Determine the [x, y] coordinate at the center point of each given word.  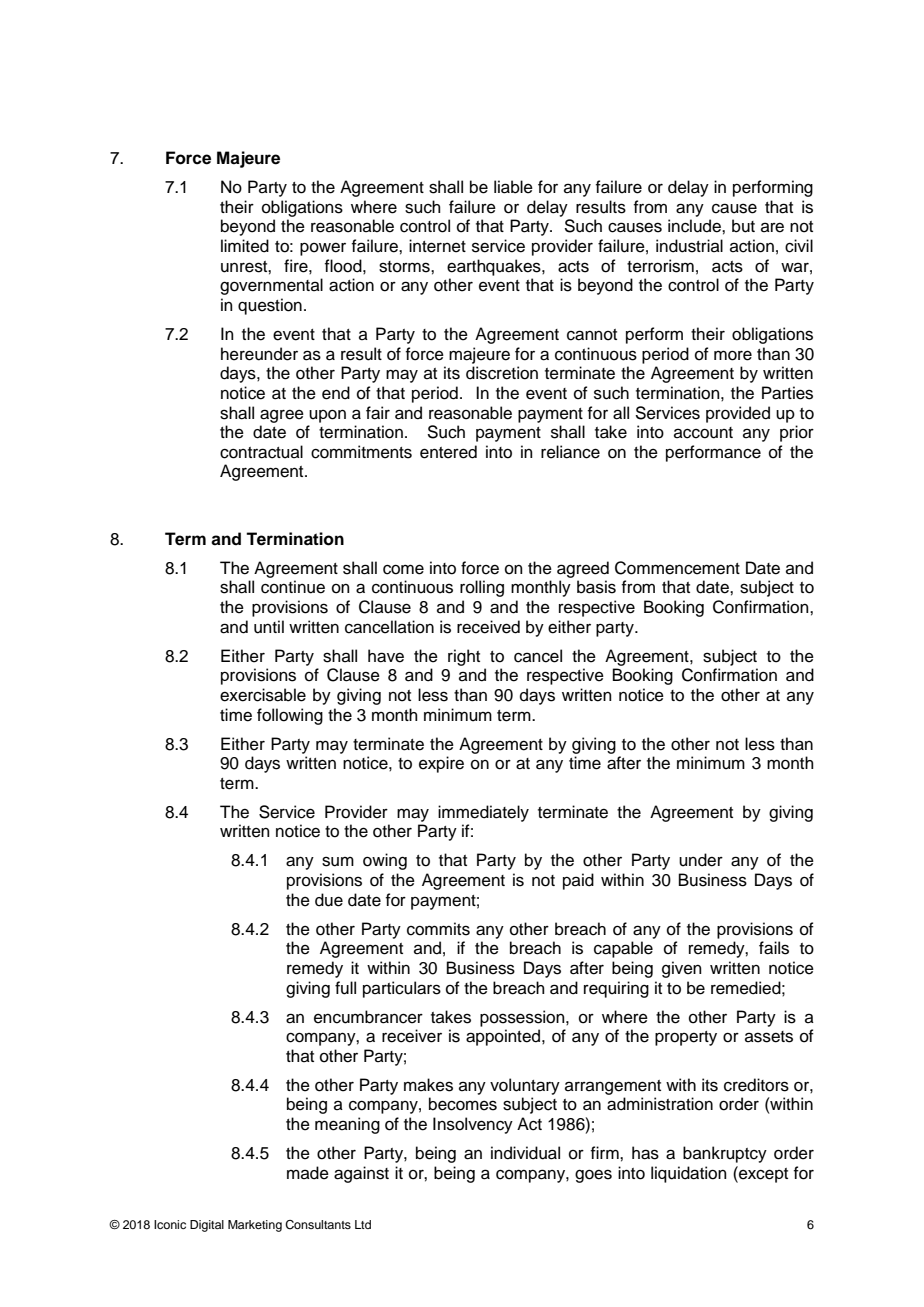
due [329, 900]
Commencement [677, 568]
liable [513, 187]
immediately [483, 813]
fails [774, 948]
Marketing [255, 1226]
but [743, 226]
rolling [482, 588]
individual [525, 1153]
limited [245, 246]
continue [293, 587]
